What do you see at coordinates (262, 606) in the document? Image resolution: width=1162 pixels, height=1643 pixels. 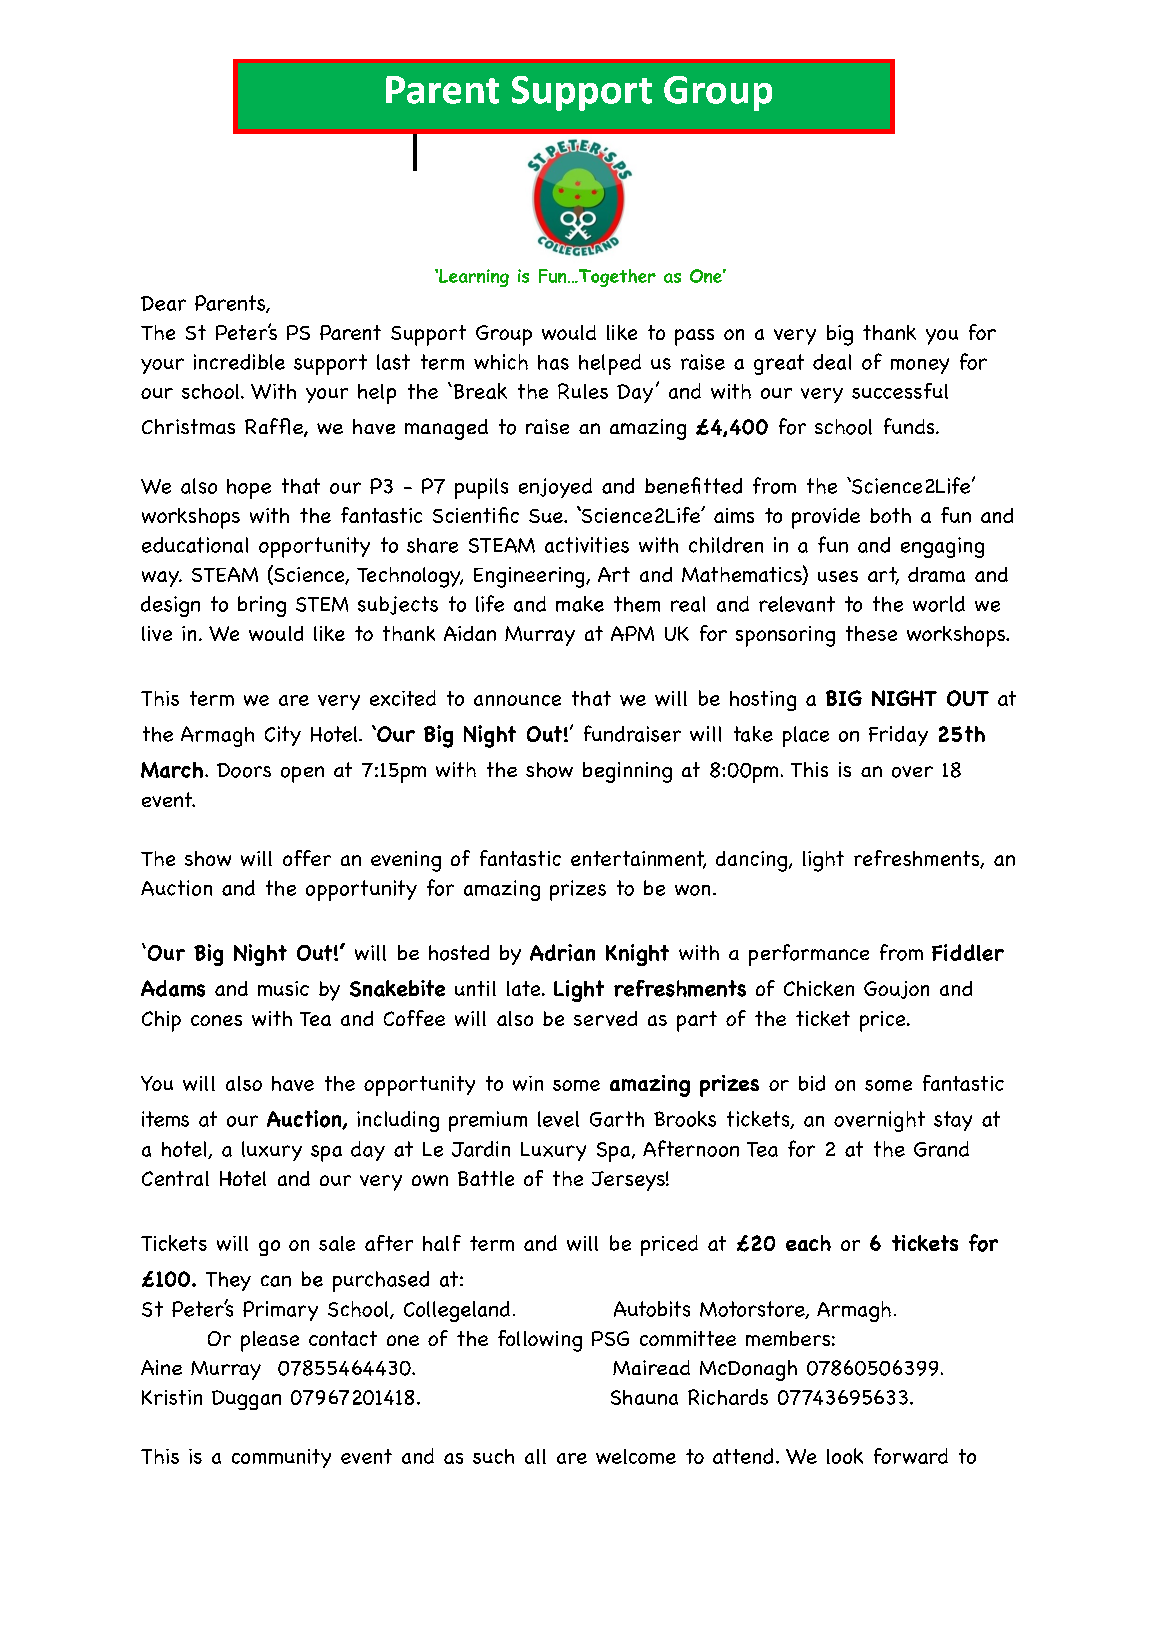 I see `bring` at bounding box center [262, 606].
